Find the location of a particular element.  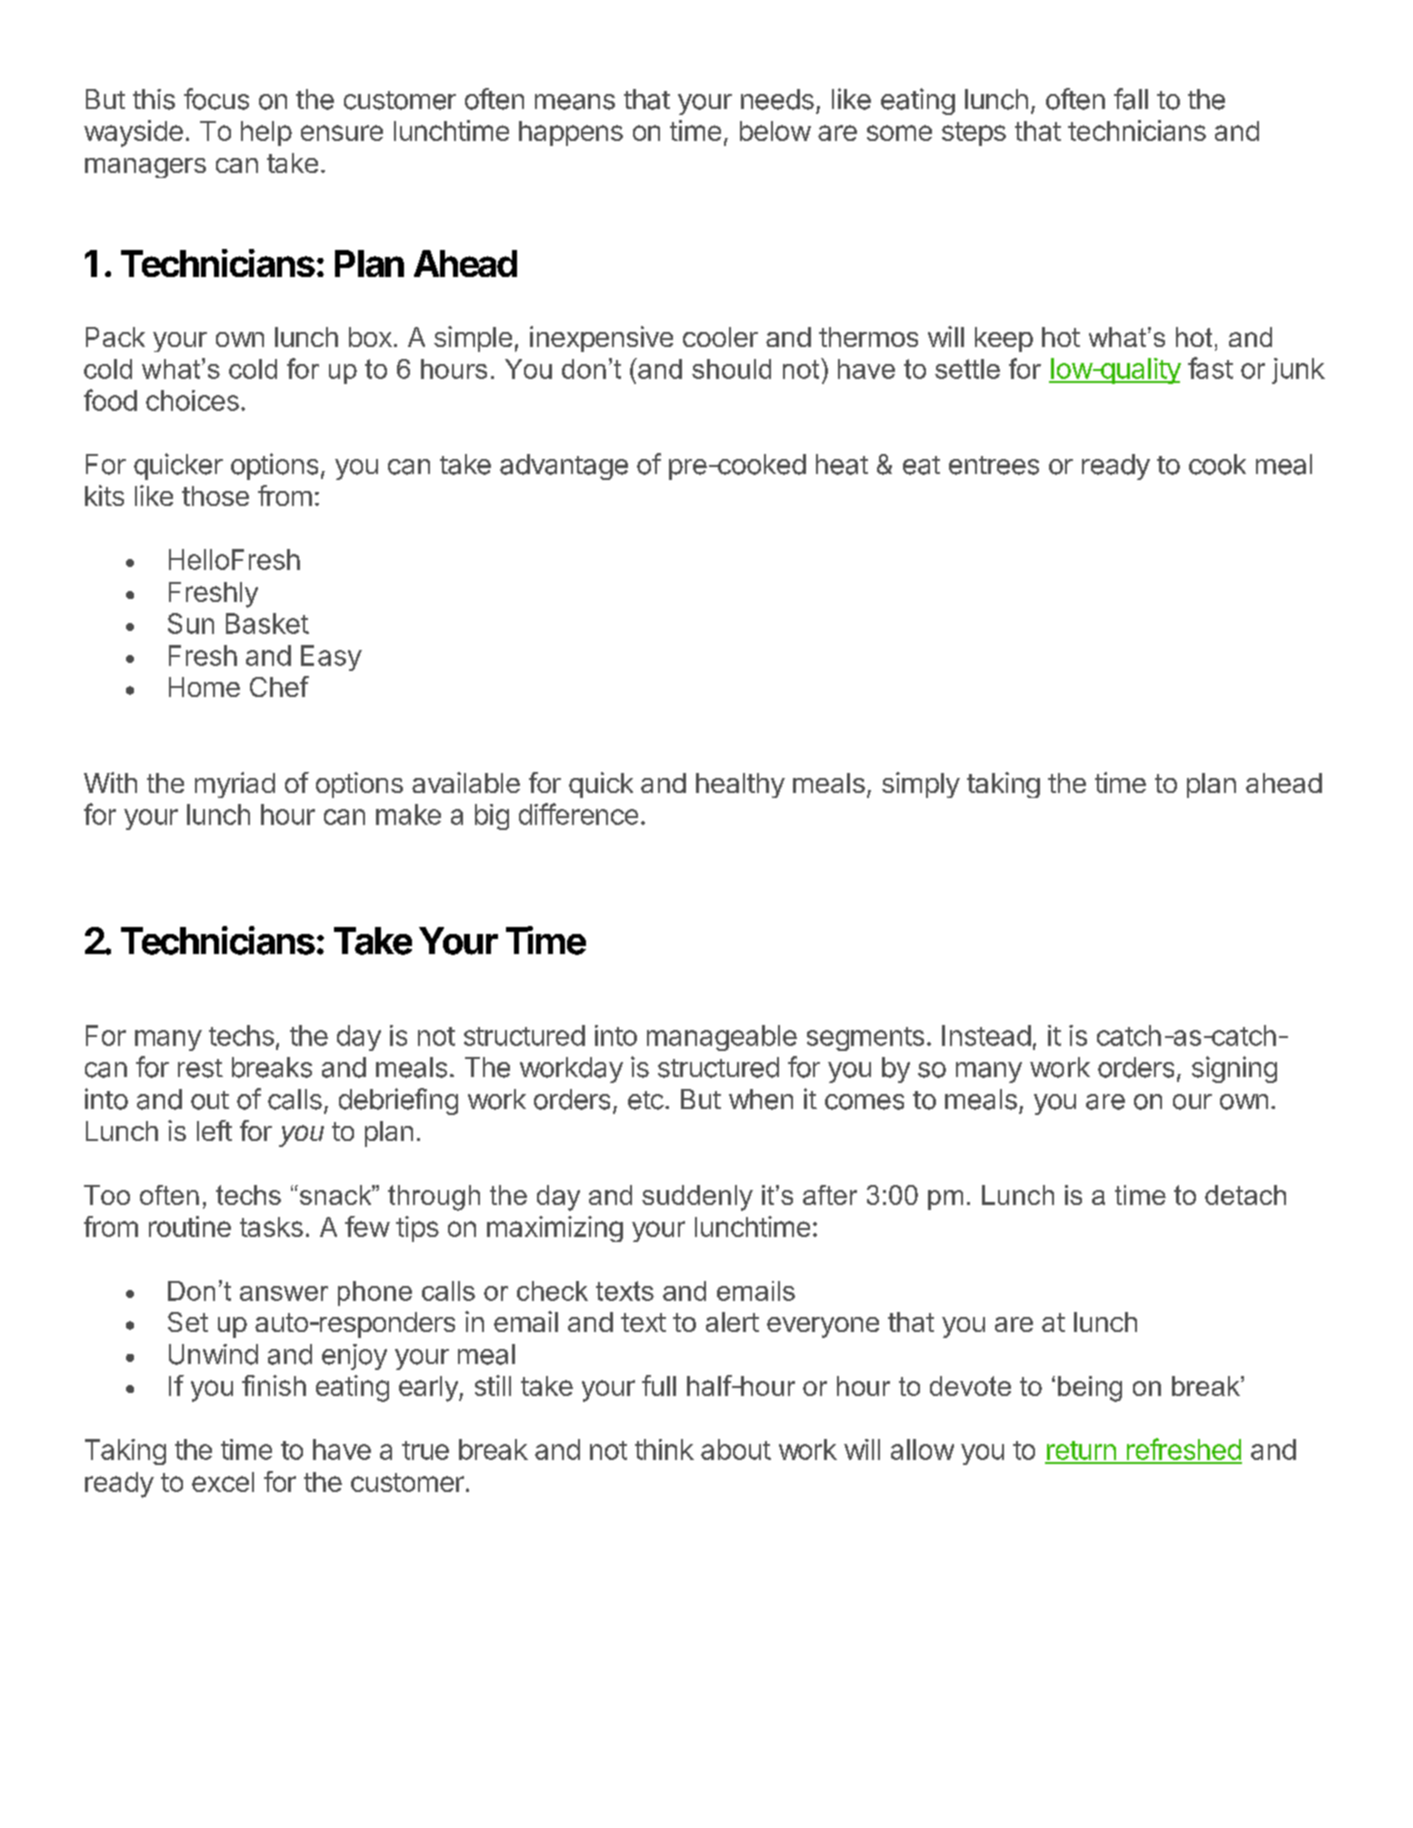

entrees is located at coordinates (994, 465).
